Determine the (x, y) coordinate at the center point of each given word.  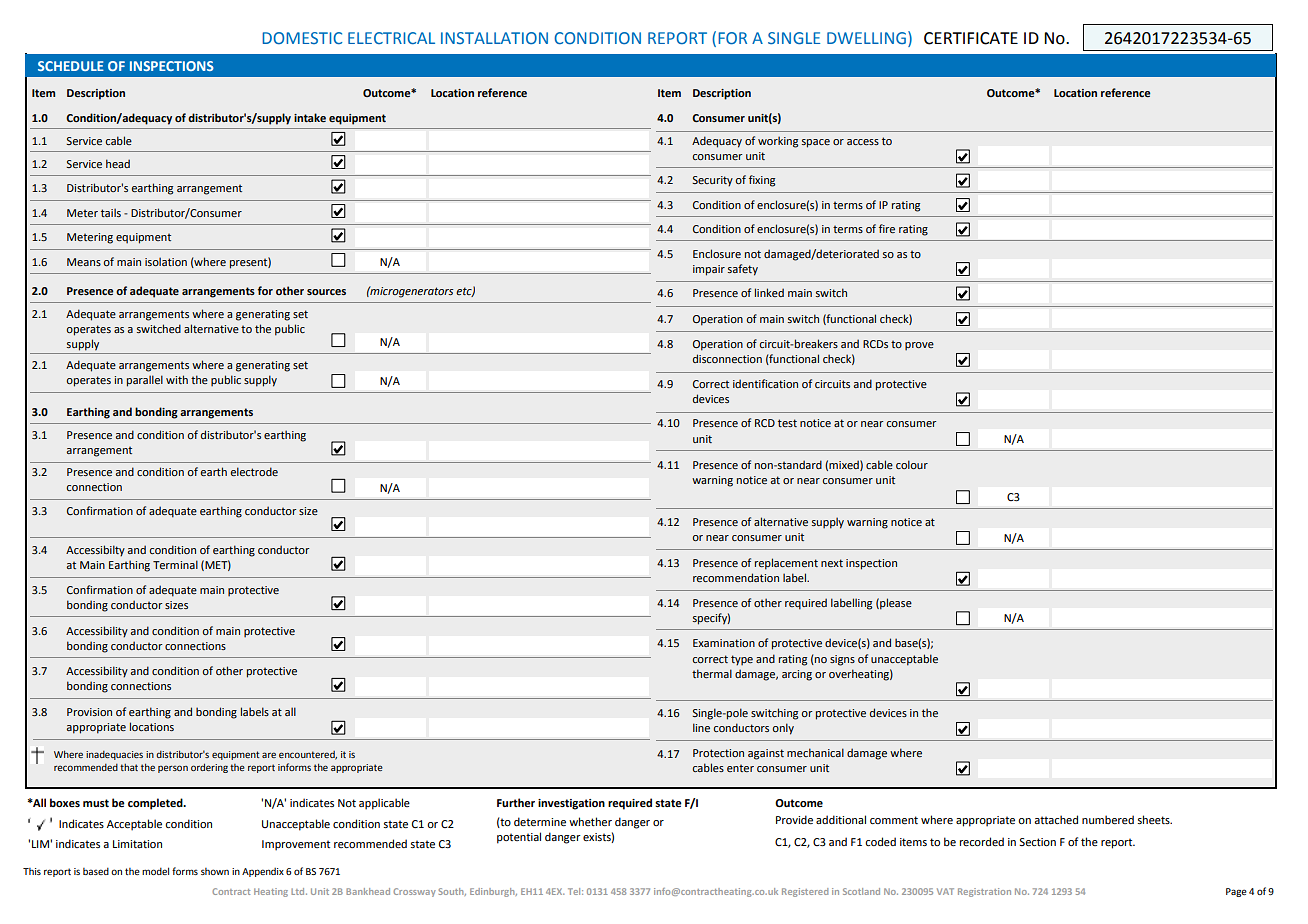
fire (887, 228)
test (787, 423)
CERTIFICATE (971, 38)
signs (842, 660)
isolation (166, 261)
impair (709, 270)
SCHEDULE (71, 66)
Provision (89, 712)
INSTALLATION (494, 38)
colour (912, 464)
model (155, 871)
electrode (254, 471)
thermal (712, 673)
